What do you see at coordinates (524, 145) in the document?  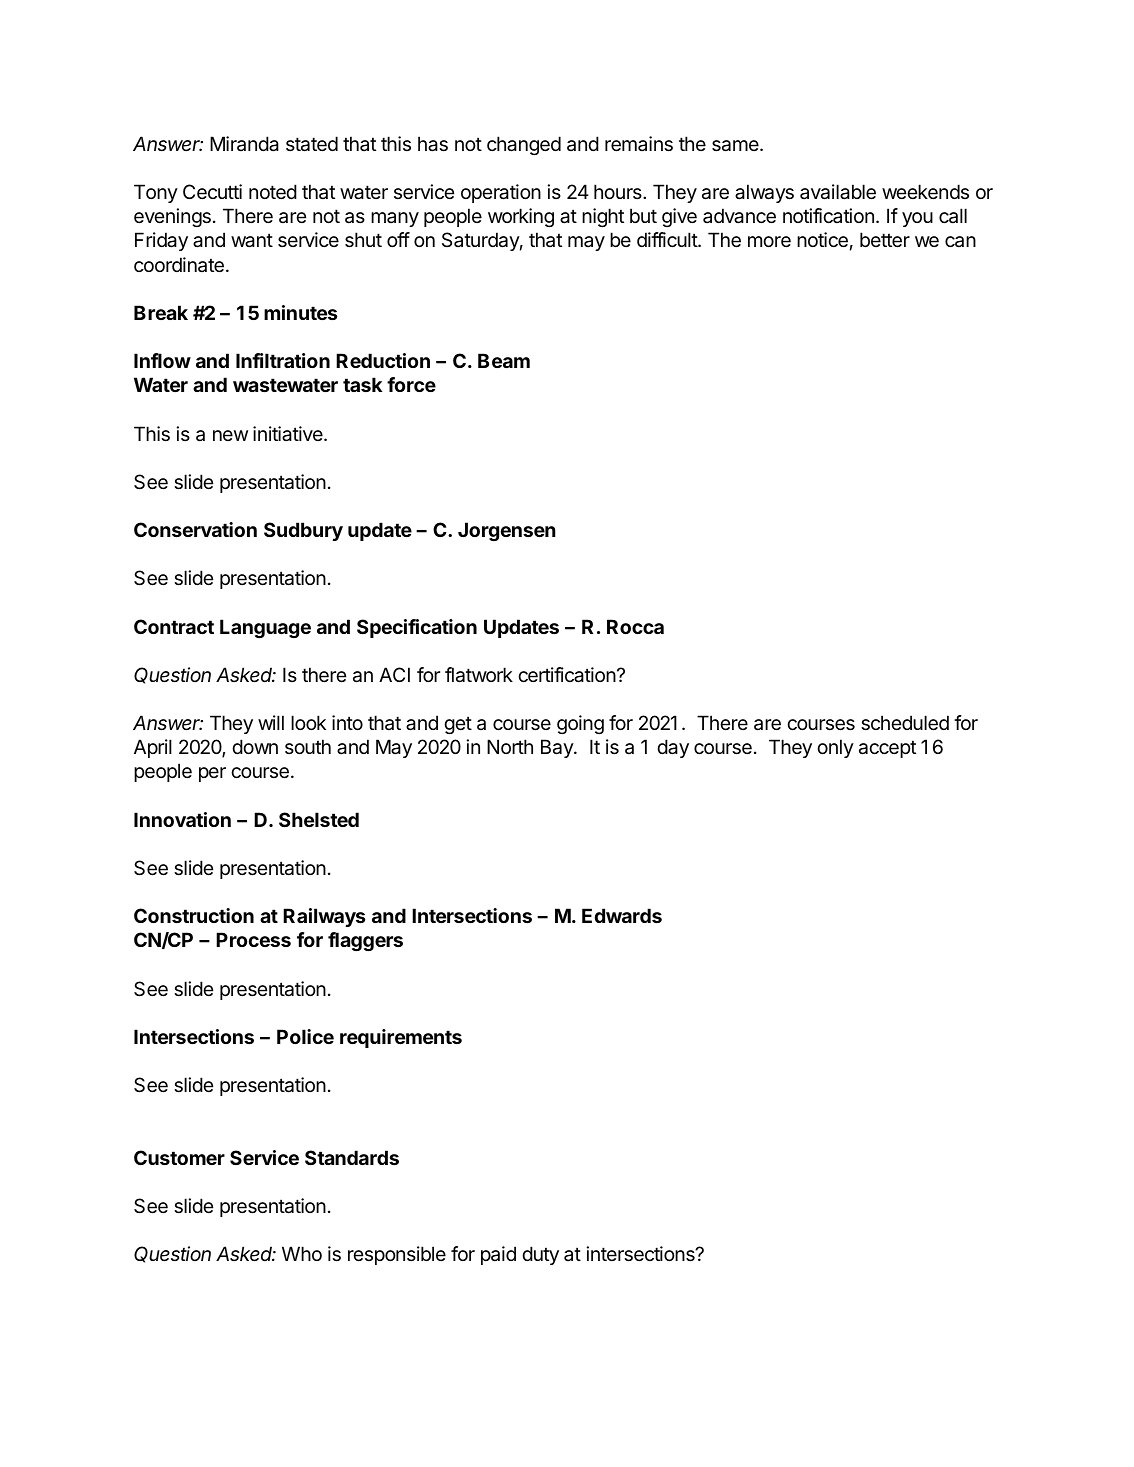 I see `changed` at bounding box center [524, 145].
